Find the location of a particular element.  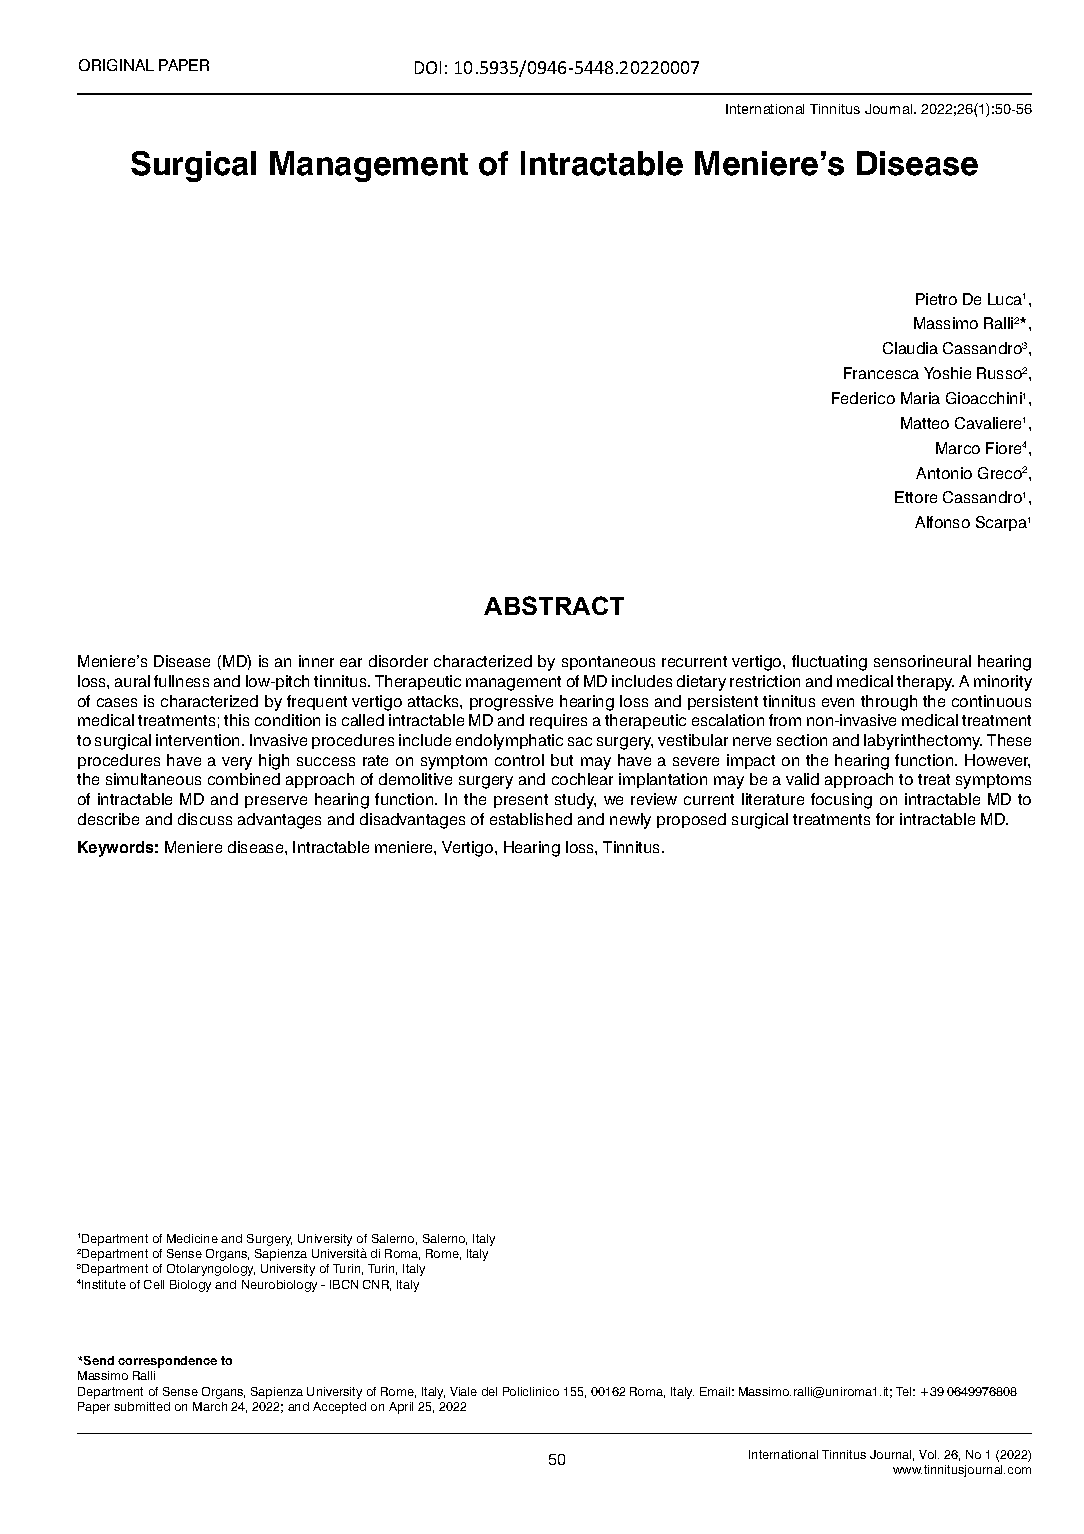

ORIGINAL is located at coordinates (116, 65).
